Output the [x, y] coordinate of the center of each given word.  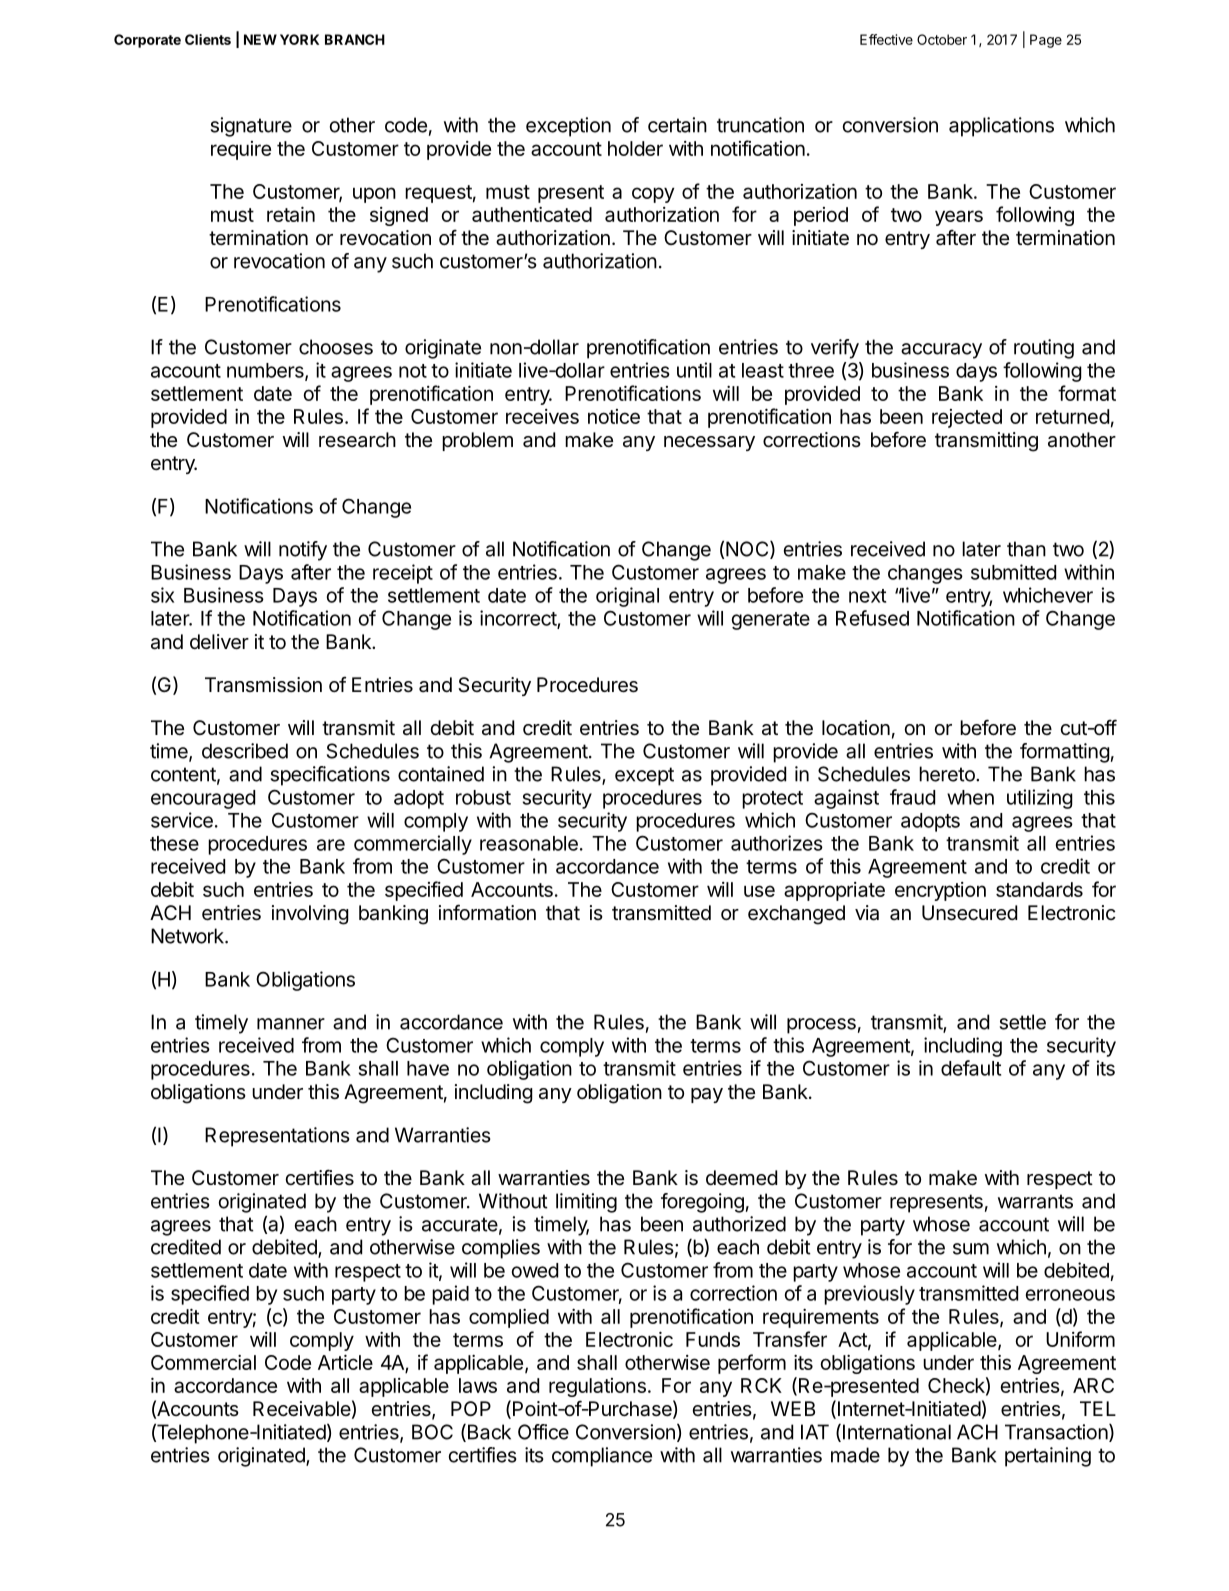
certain [677, 125]
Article [345, 1362]
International [897, 1432]
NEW [260, 39]
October [942, 39]
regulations [597, 1387]
